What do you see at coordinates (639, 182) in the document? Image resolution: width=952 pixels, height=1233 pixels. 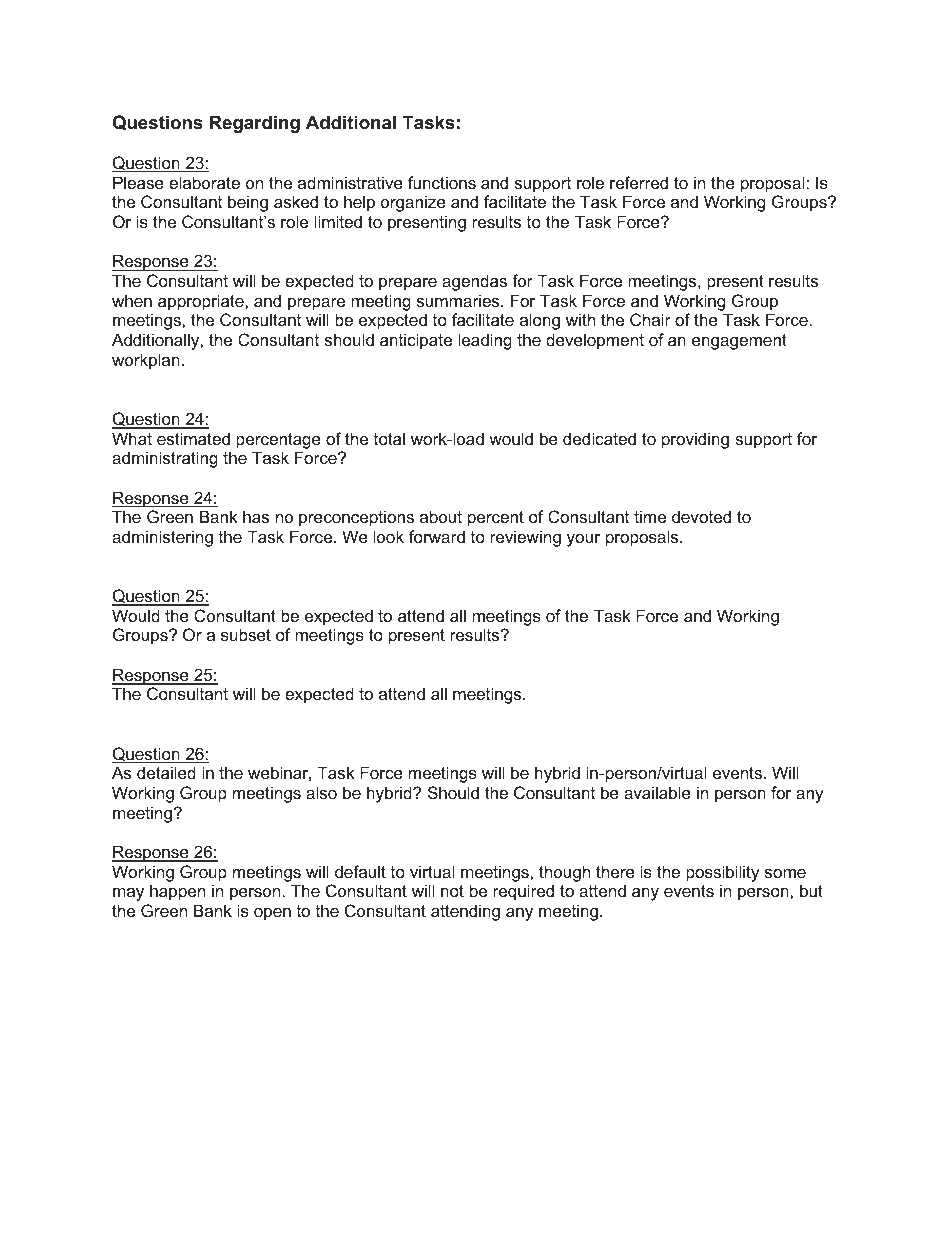 I see `referred` at bounding box center [639, 182].
